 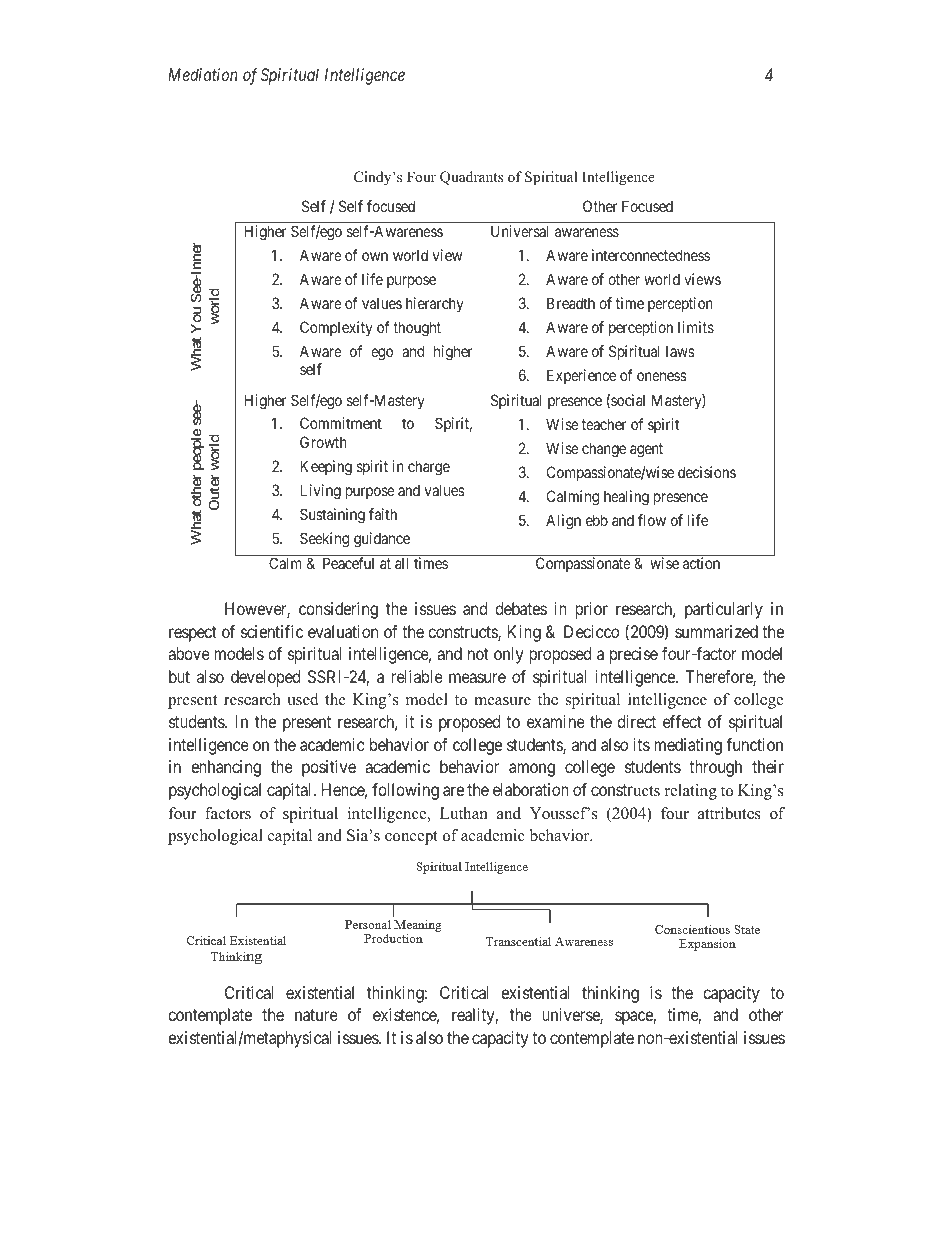 What do you see at coordinates (203, 74) in the document?
I see `Mediation` at bounding box center [203, 74].
